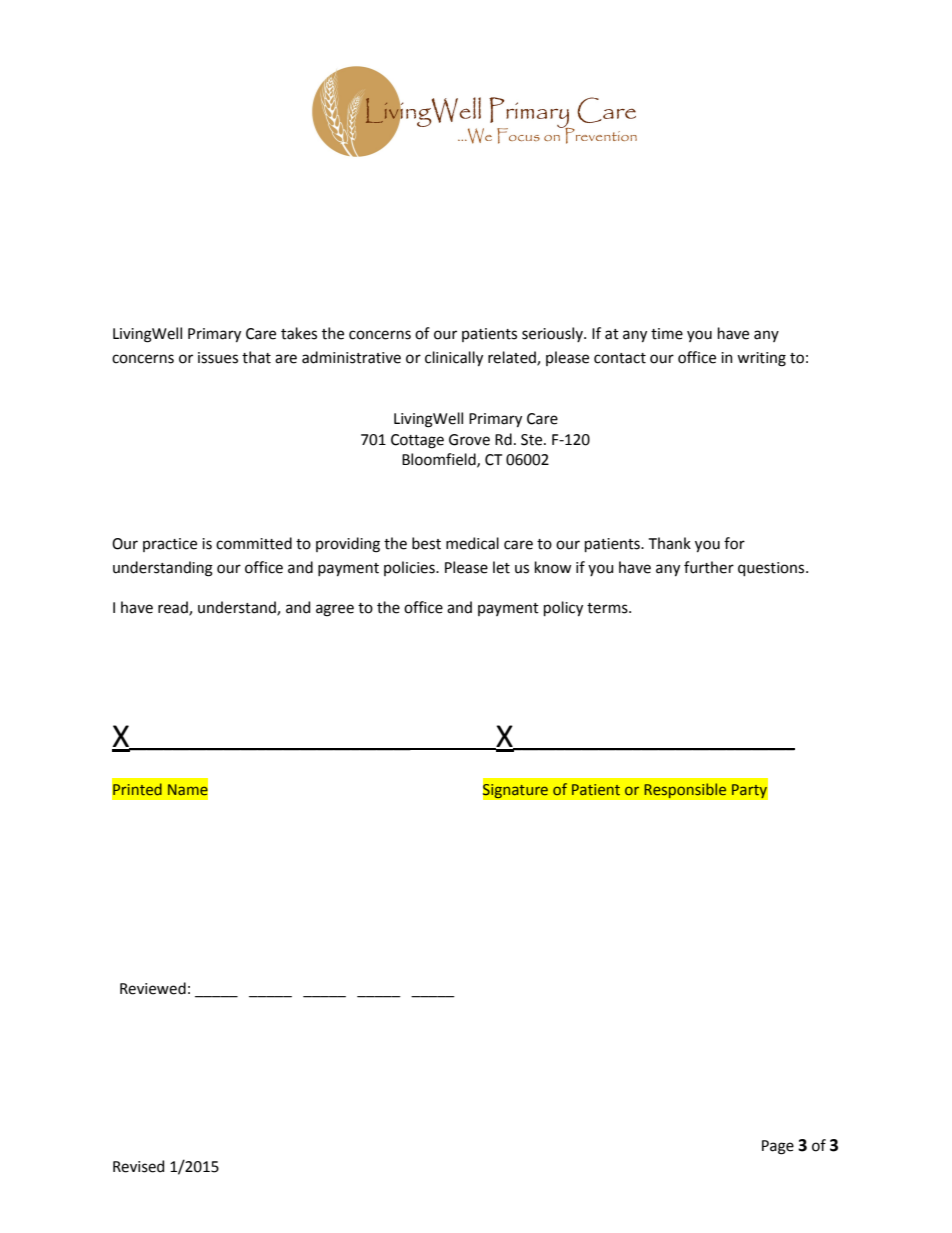 The height and width of the page is (1233, 952). What do you see at coordinates (218, 358) in the page?
I see `issues` at bounding box center [218, 358].
